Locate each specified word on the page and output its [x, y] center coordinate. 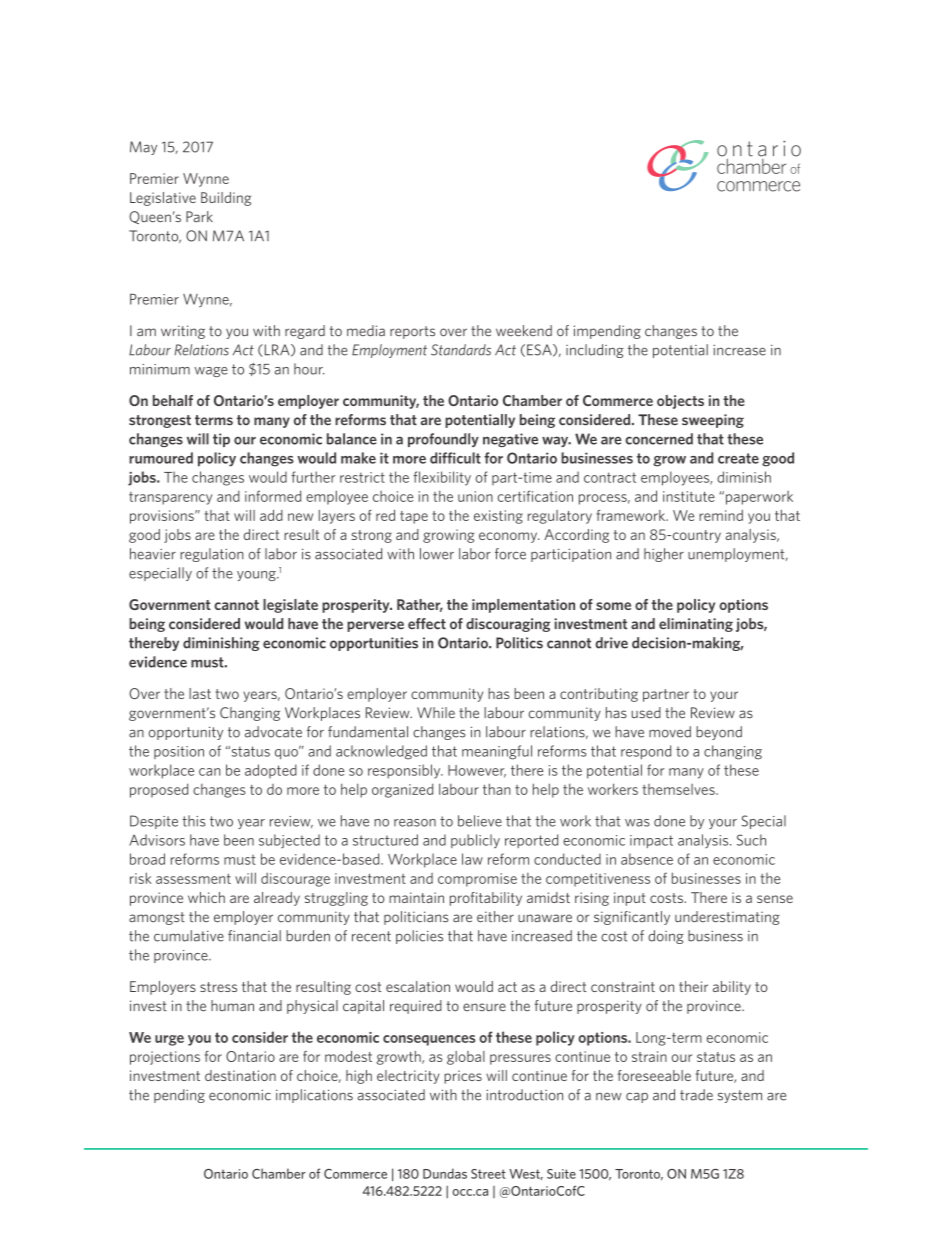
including [595, 351]
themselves [679, 789]
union [475, 496]
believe [480, 821]
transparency [170, 498]
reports [412, 332]
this [194, 821]
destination [240, 1075]
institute [689, 496]
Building [226, 199]
